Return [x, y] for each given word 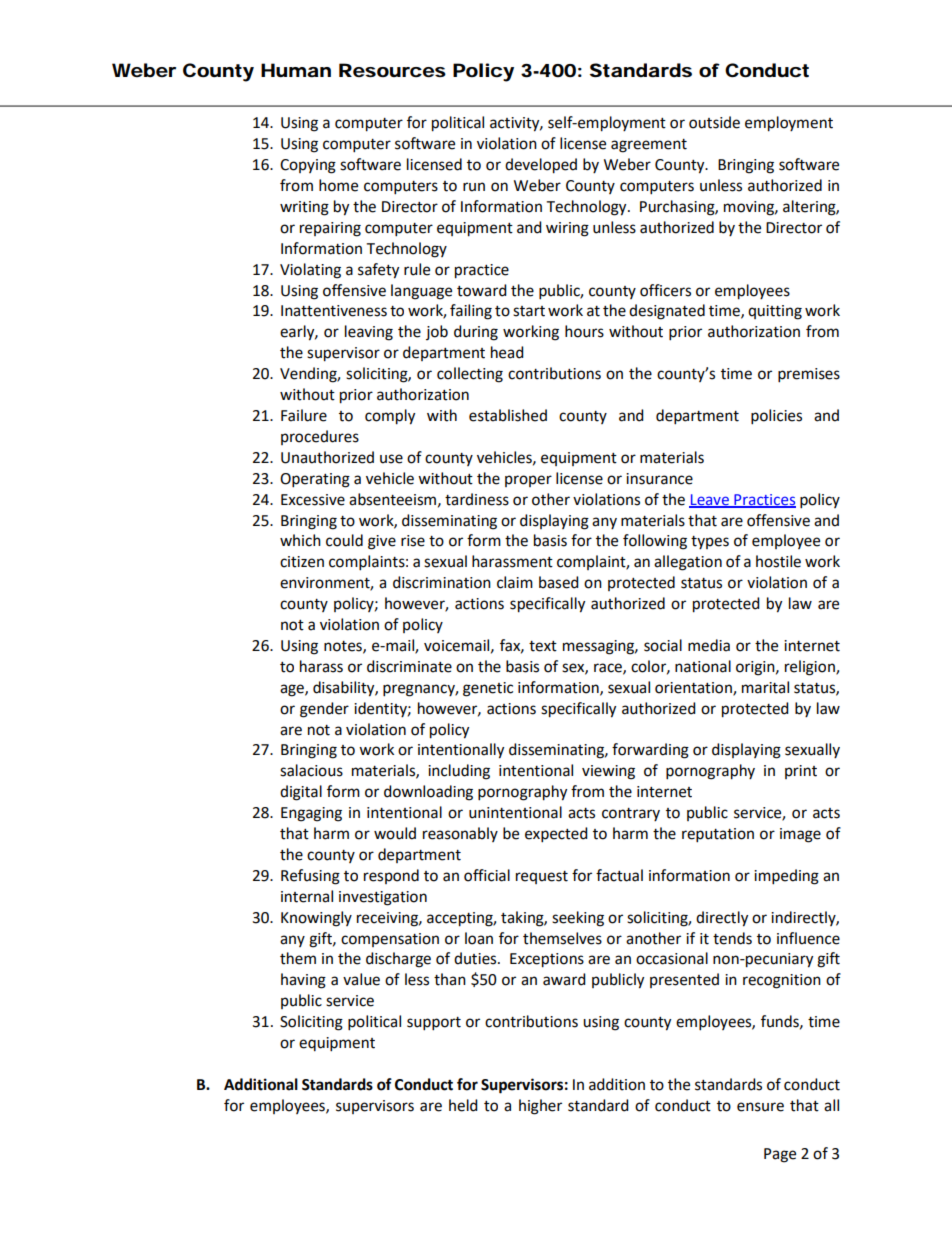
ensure [760, 1107]
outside [714, 122]
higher [540, 1107]
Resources [392, 70]
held [463, 1105]
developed [541, 166]
